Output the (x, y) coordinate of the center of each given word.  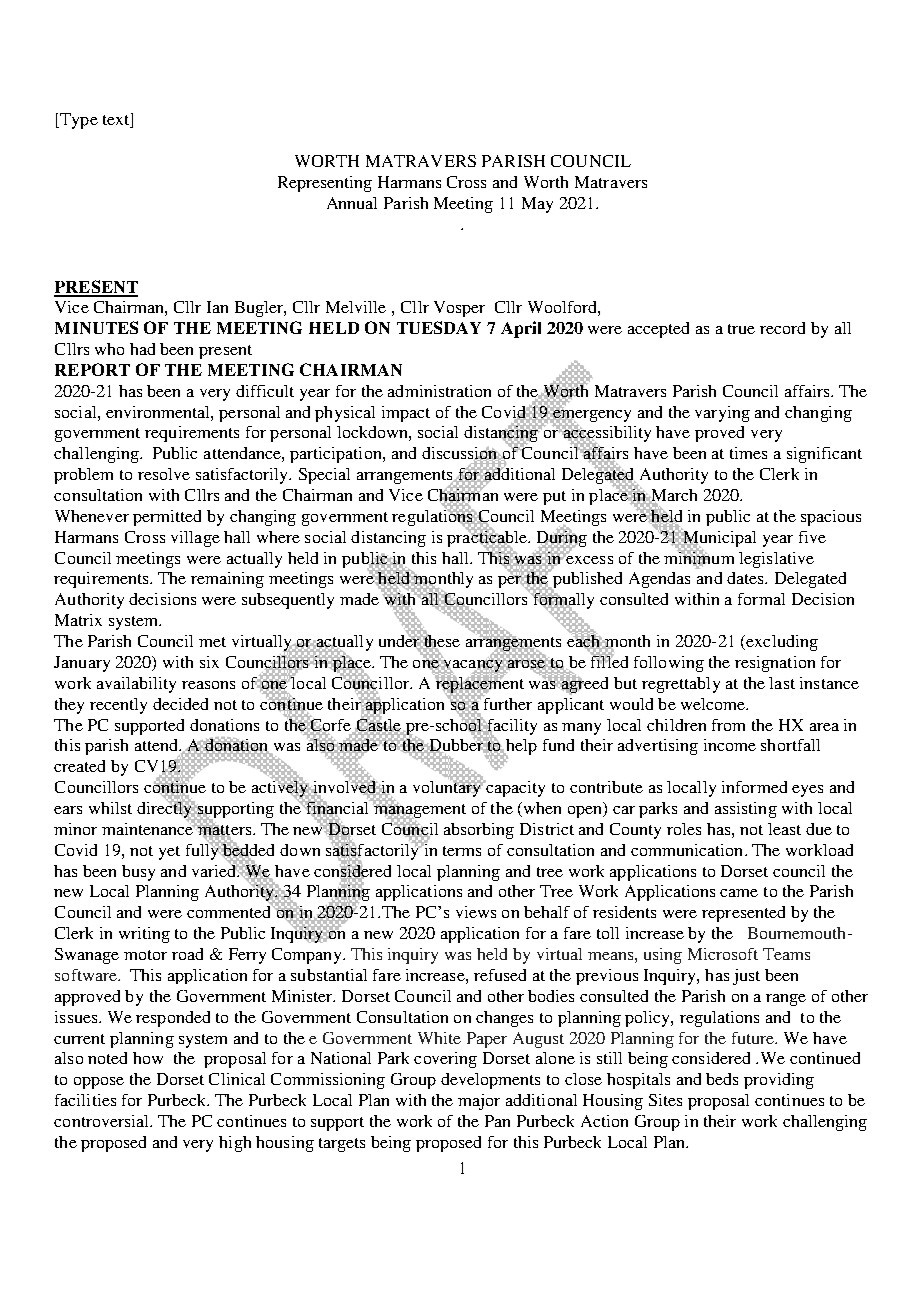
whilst (110, 808)
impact (406, 414)
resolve (164, 474)
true (741, 329)
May (537, 205)
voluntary (448, 787)
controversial (102, 1121)
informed (754, 787)
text (117, 120)
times (748, 453)
